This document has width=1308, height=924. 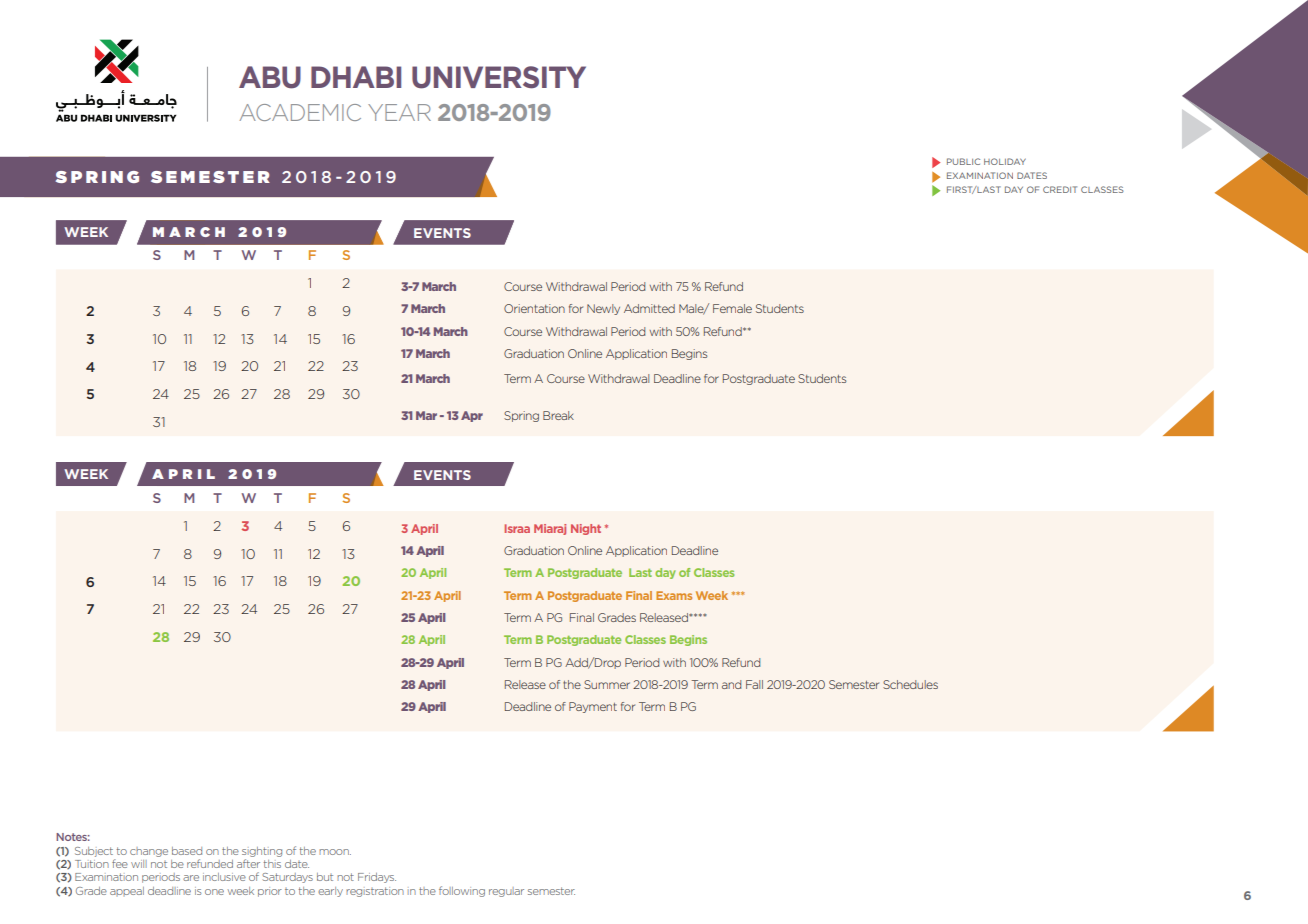 What do you see at coordinates (534, 308) in the document?
I see `Orientation` at bounding box center [534, 308].
